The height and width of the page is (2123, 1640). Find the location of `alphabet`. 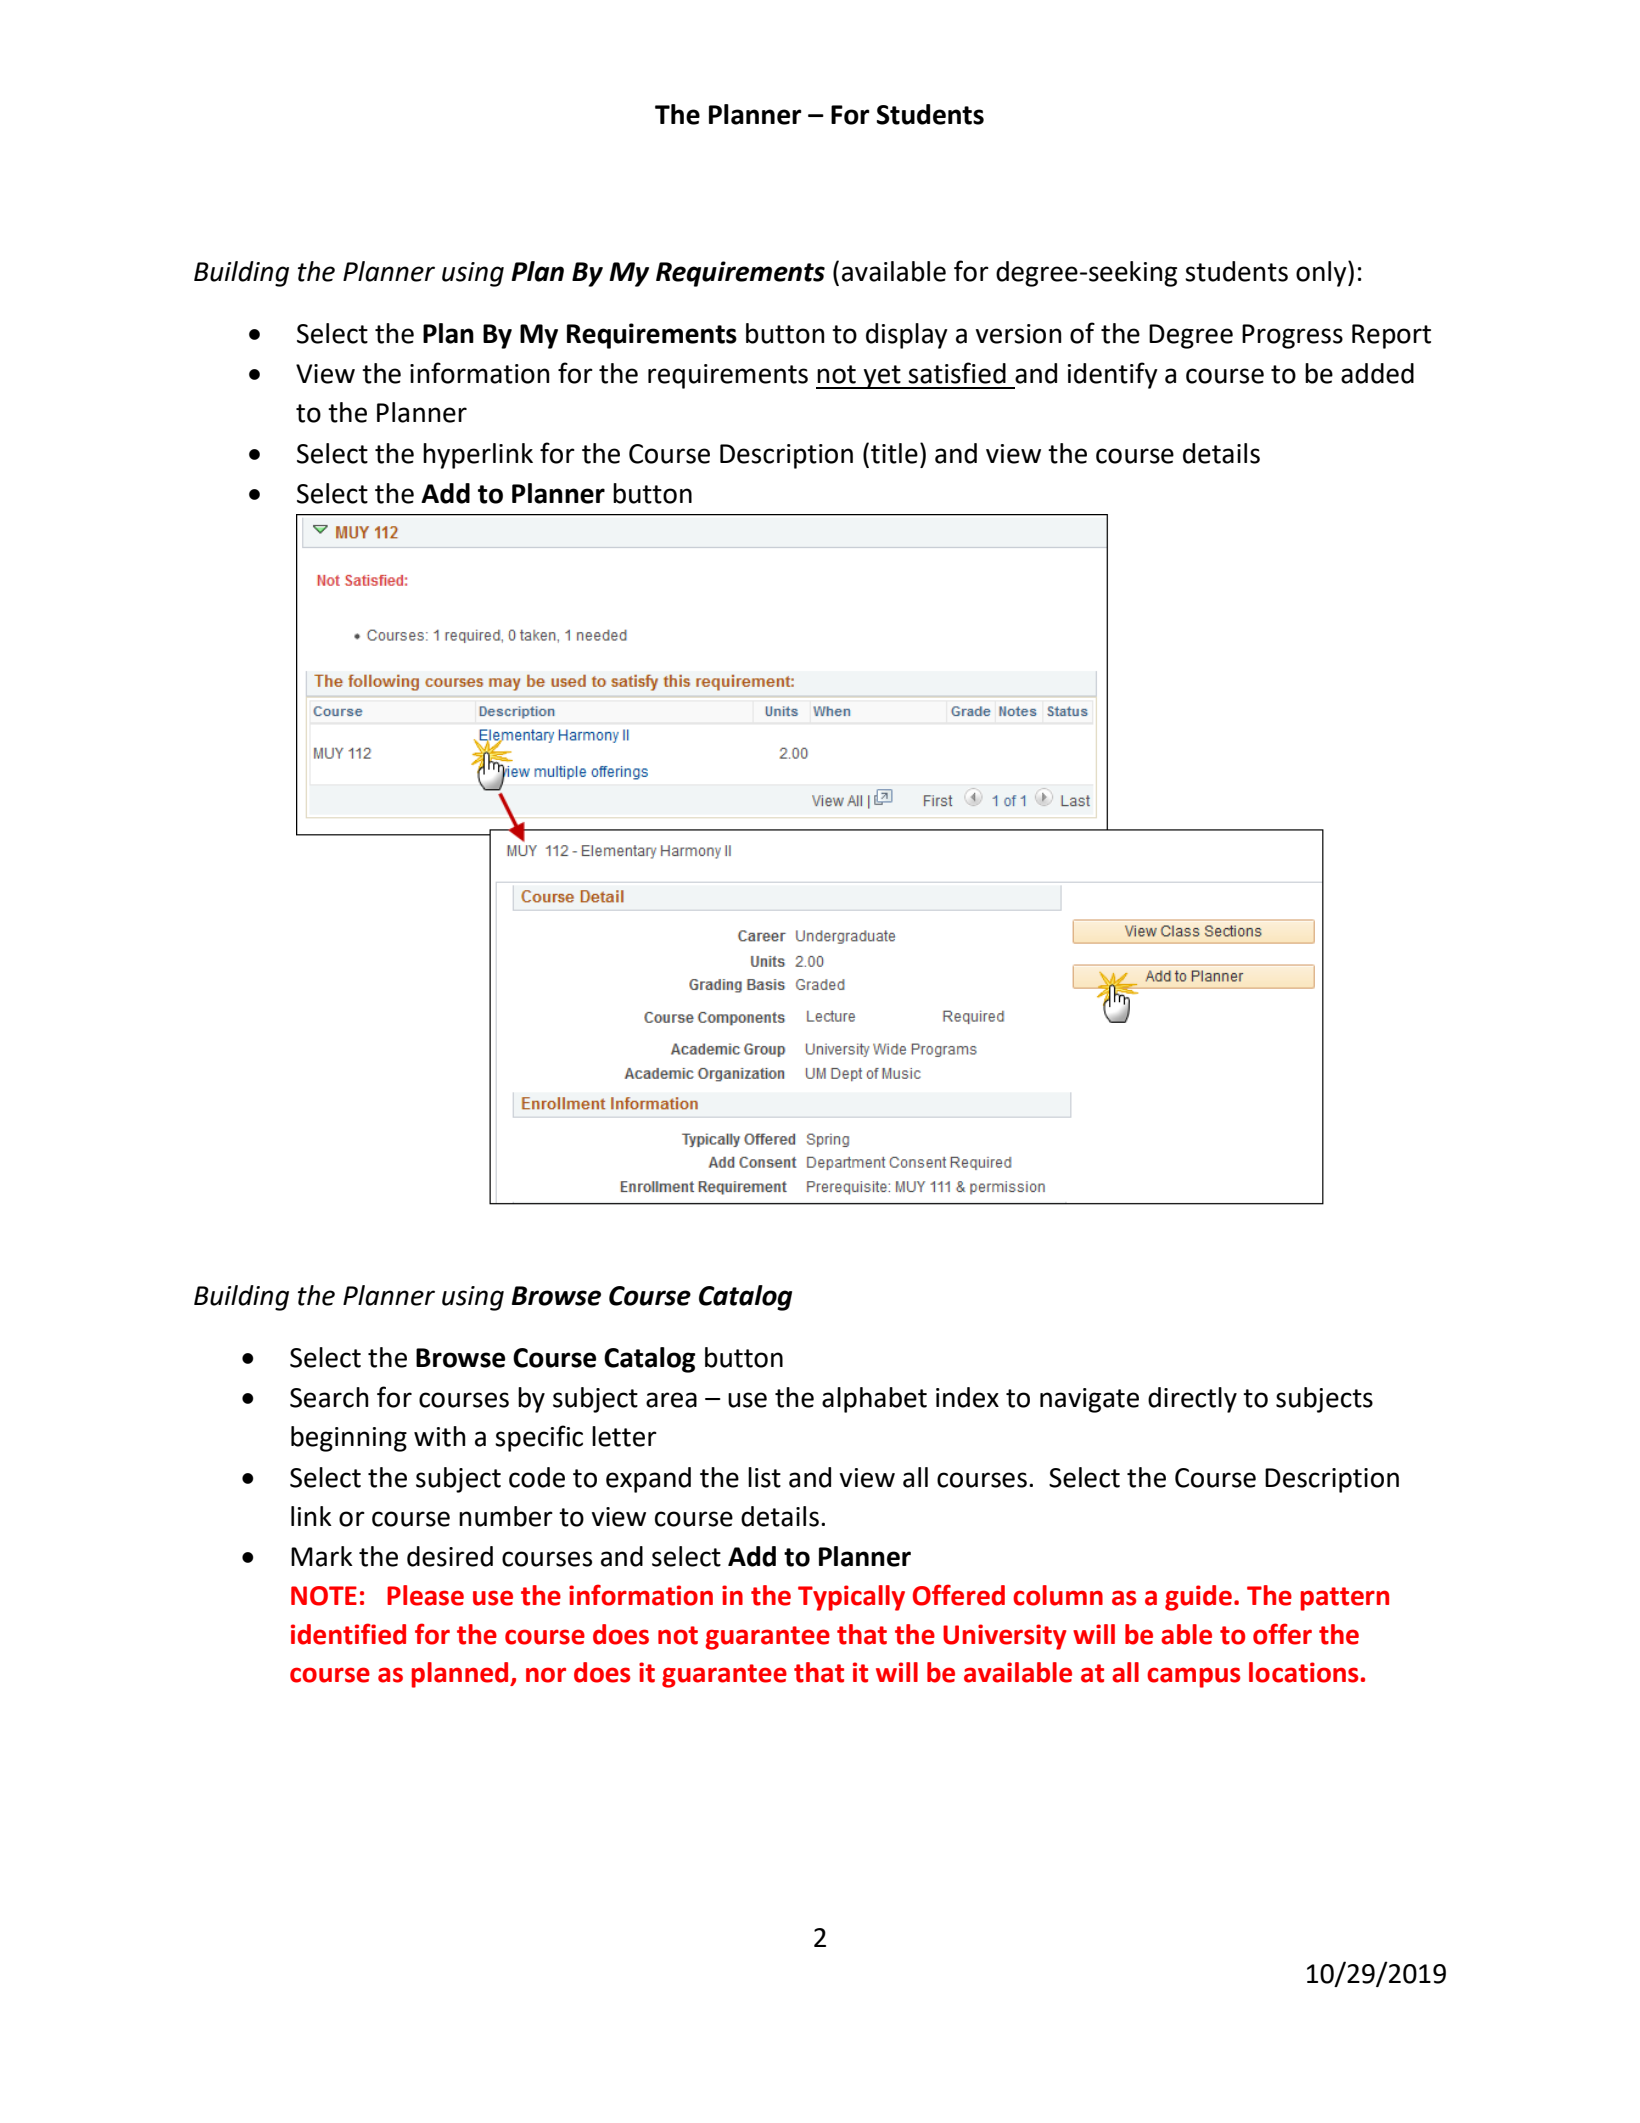

alphabet is located at coordinates (874, 1400).
